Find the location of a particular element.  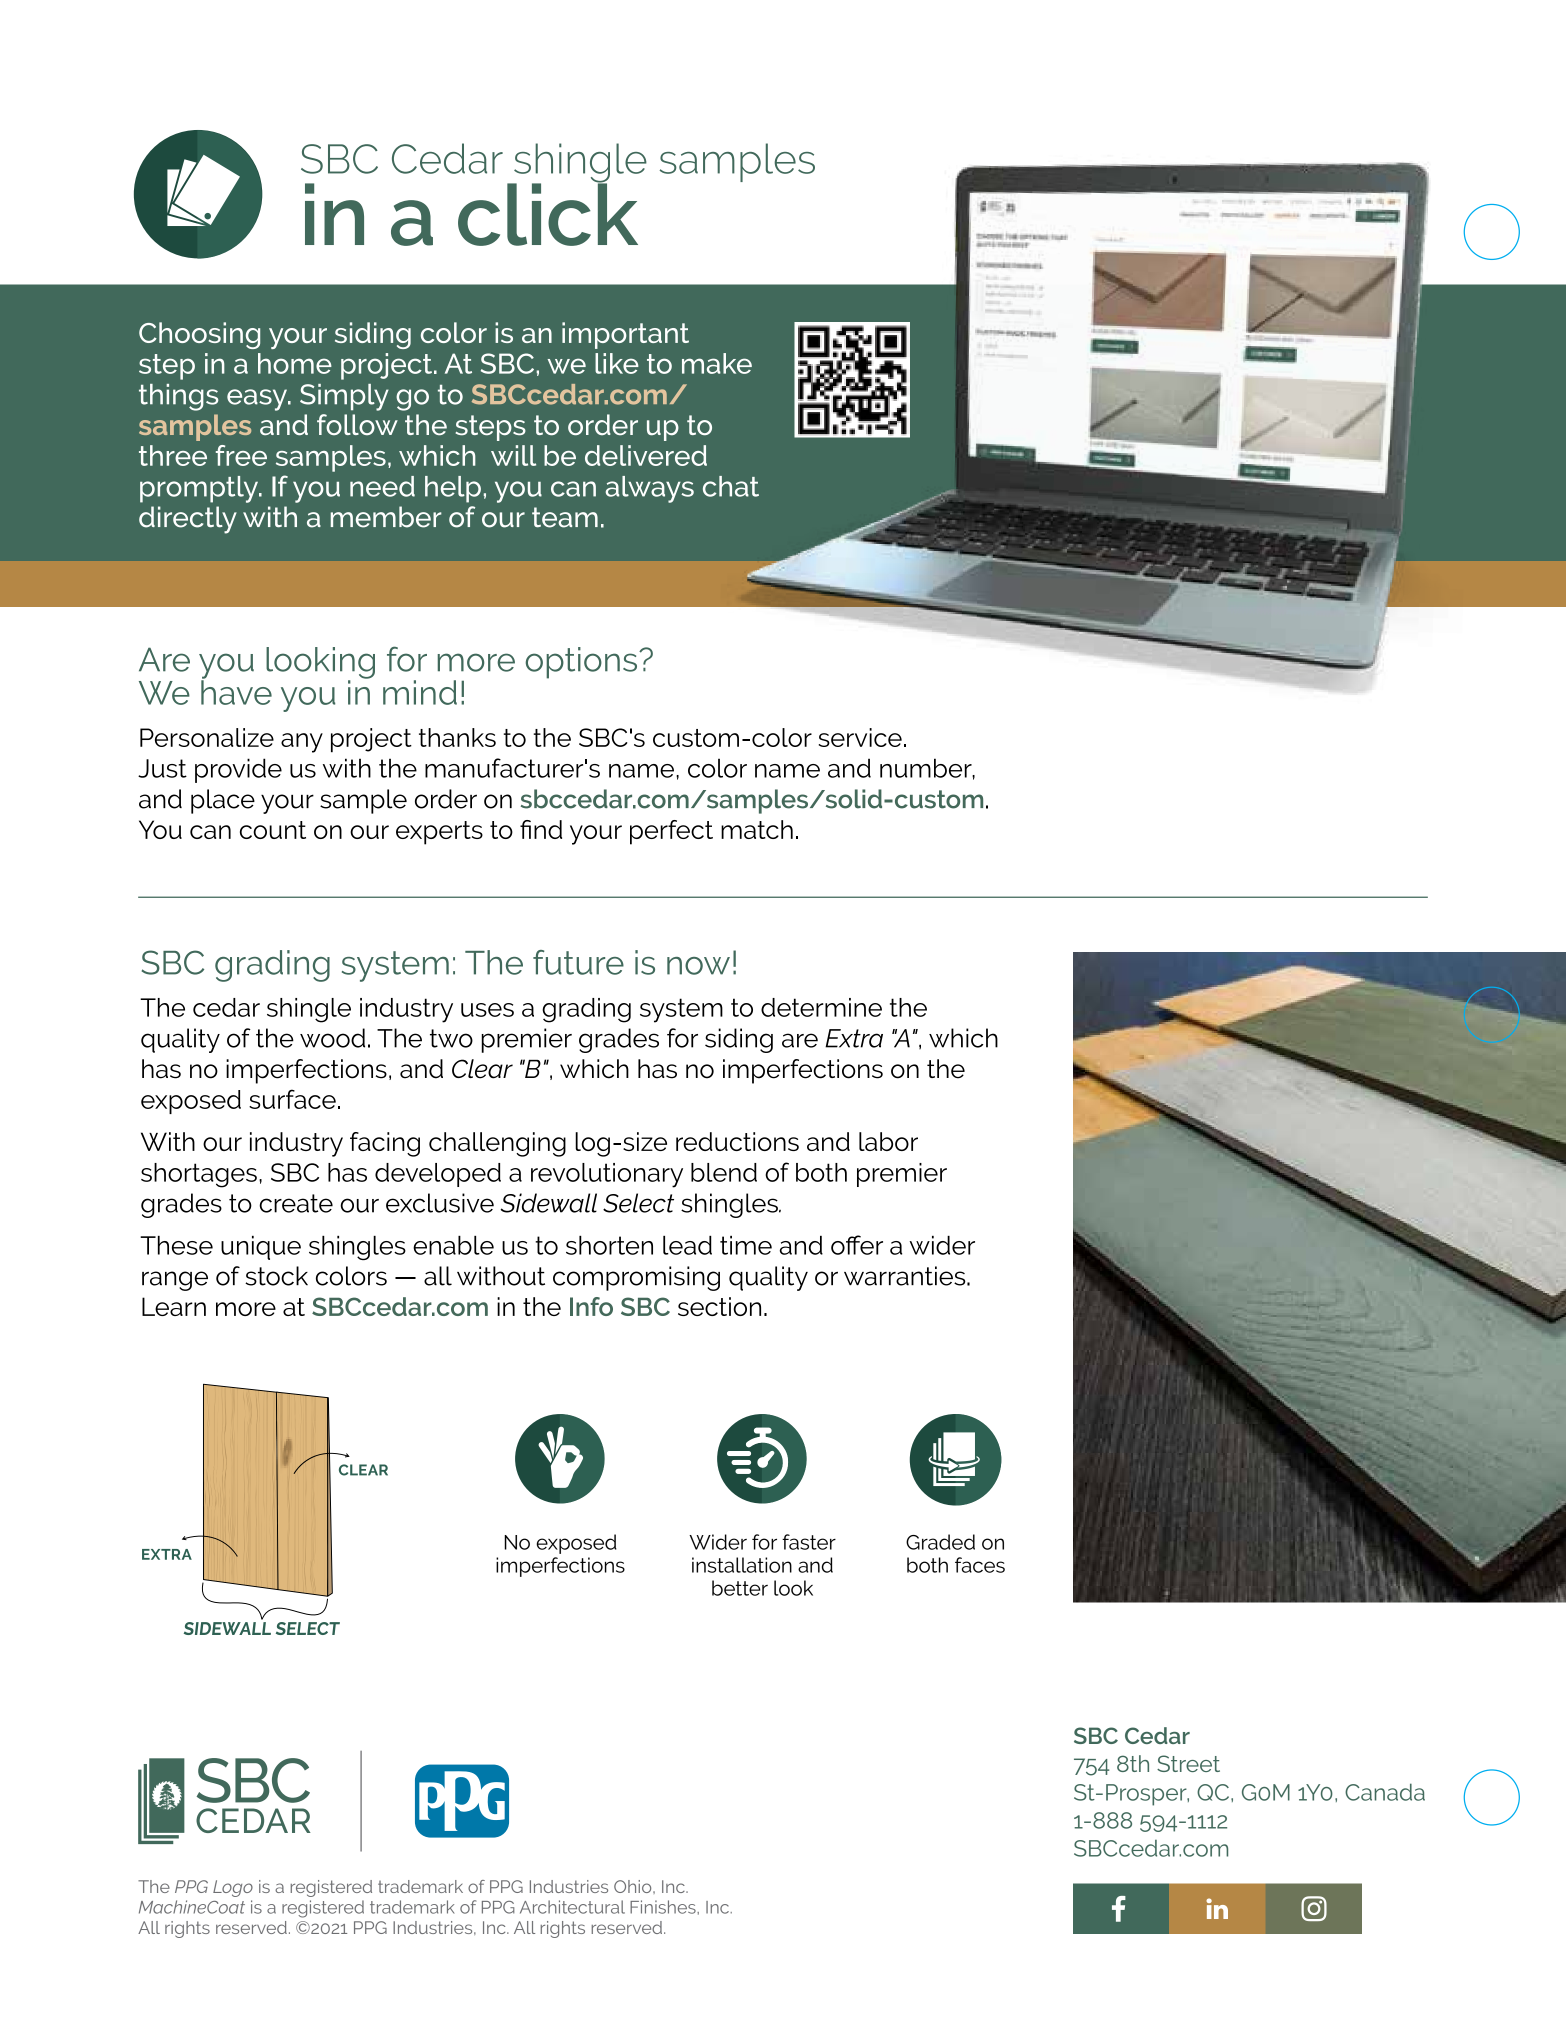

faces is located at coordinates (980, 1565).
